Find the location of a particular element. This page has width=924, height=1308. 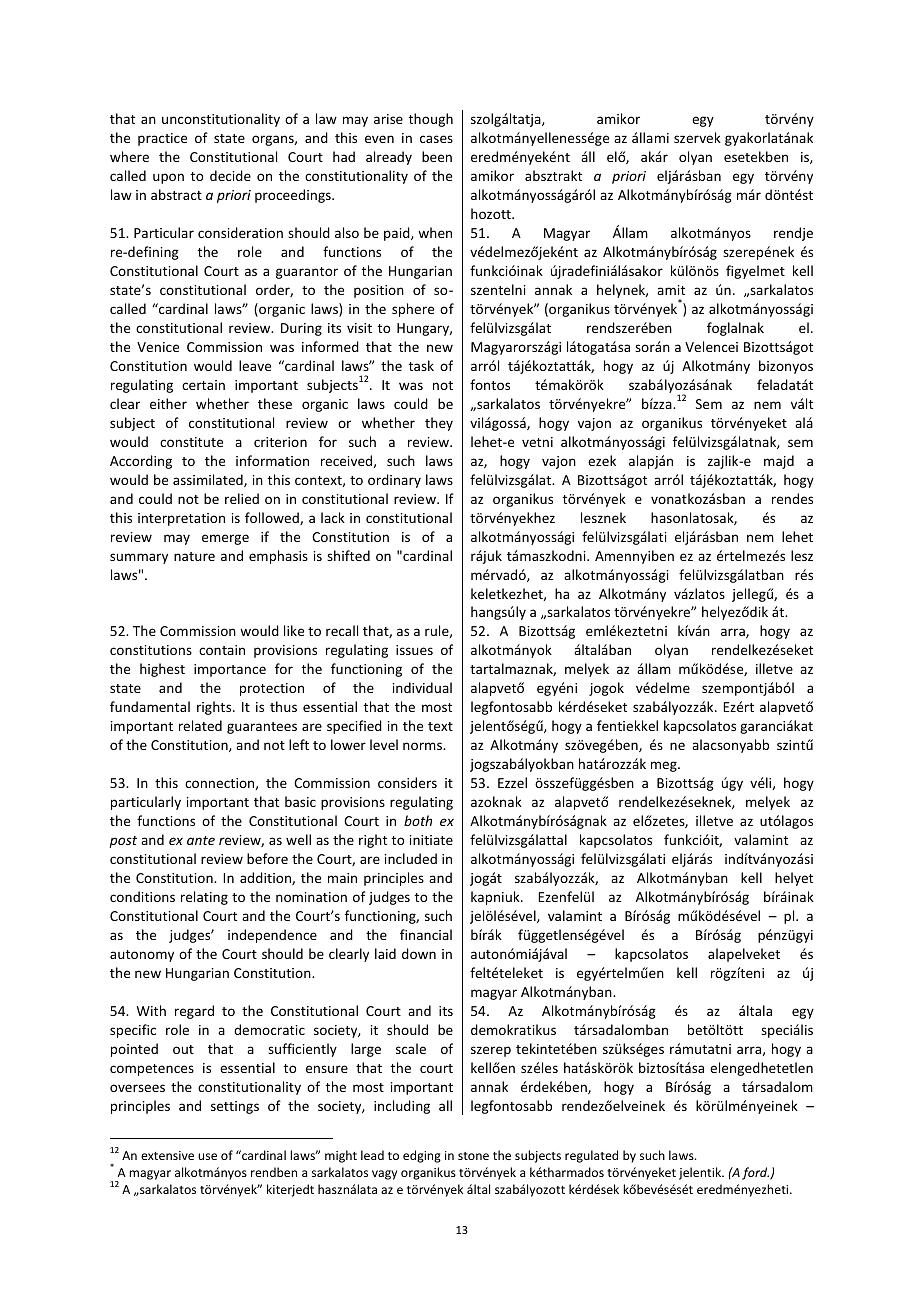

amit is located at coordinates (671, 290).
